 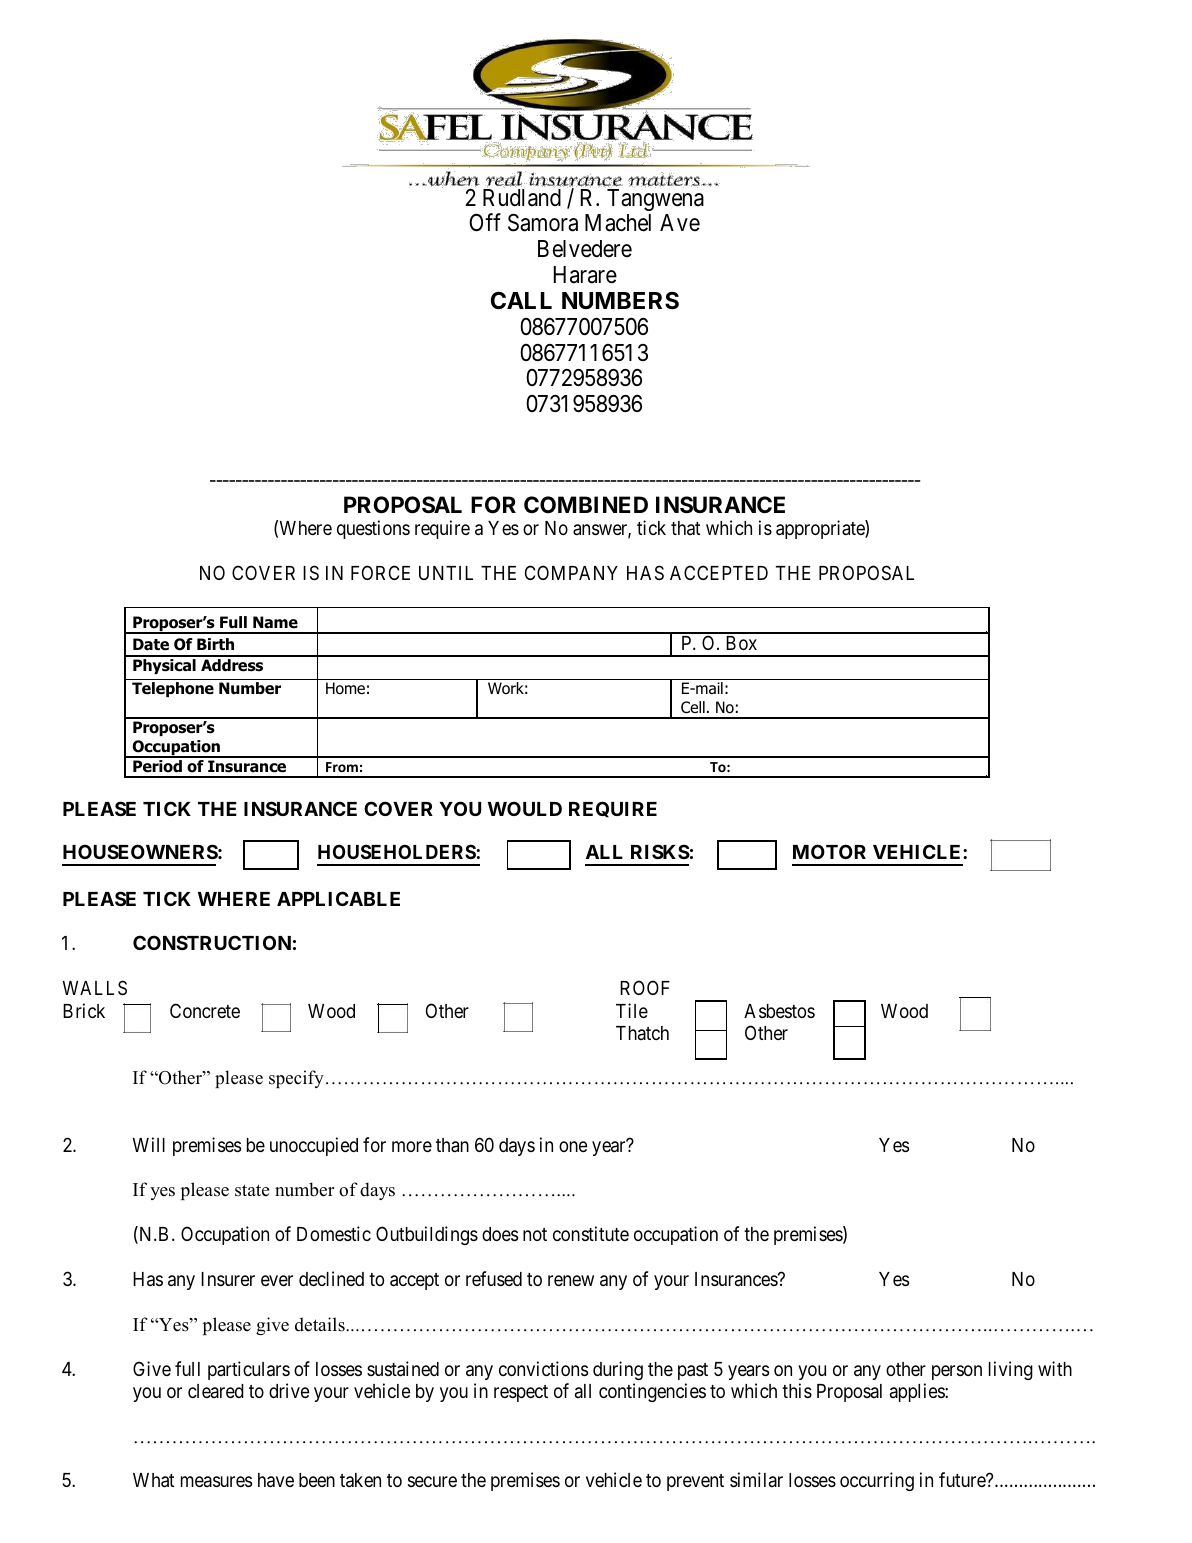 What do you see at coordinates (521, 1393) in the document?
I see `respect` at bounding box center [521, 1393].
